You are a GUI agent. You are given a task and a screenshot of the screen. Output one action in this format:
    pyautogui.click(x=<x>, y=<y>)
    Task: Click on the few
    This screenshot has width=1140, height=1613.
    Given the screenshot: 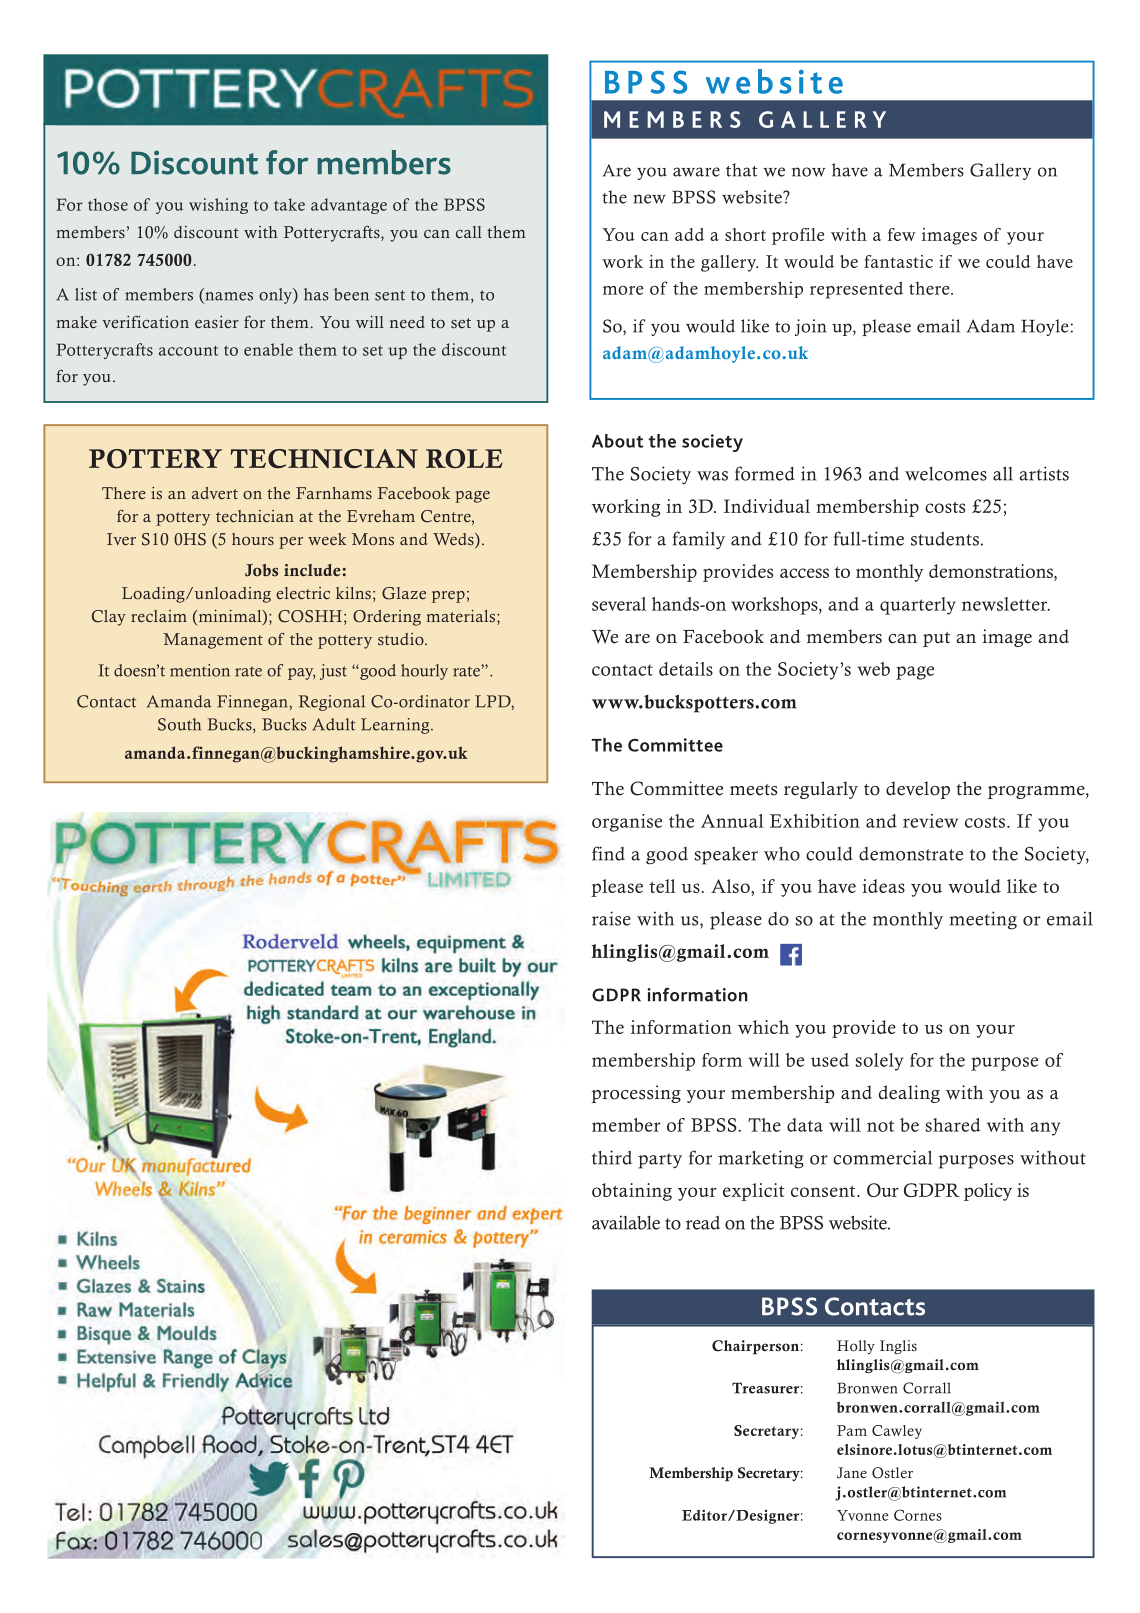 What is the action you would take?
    pyautogui.click(x=902, y=234)
